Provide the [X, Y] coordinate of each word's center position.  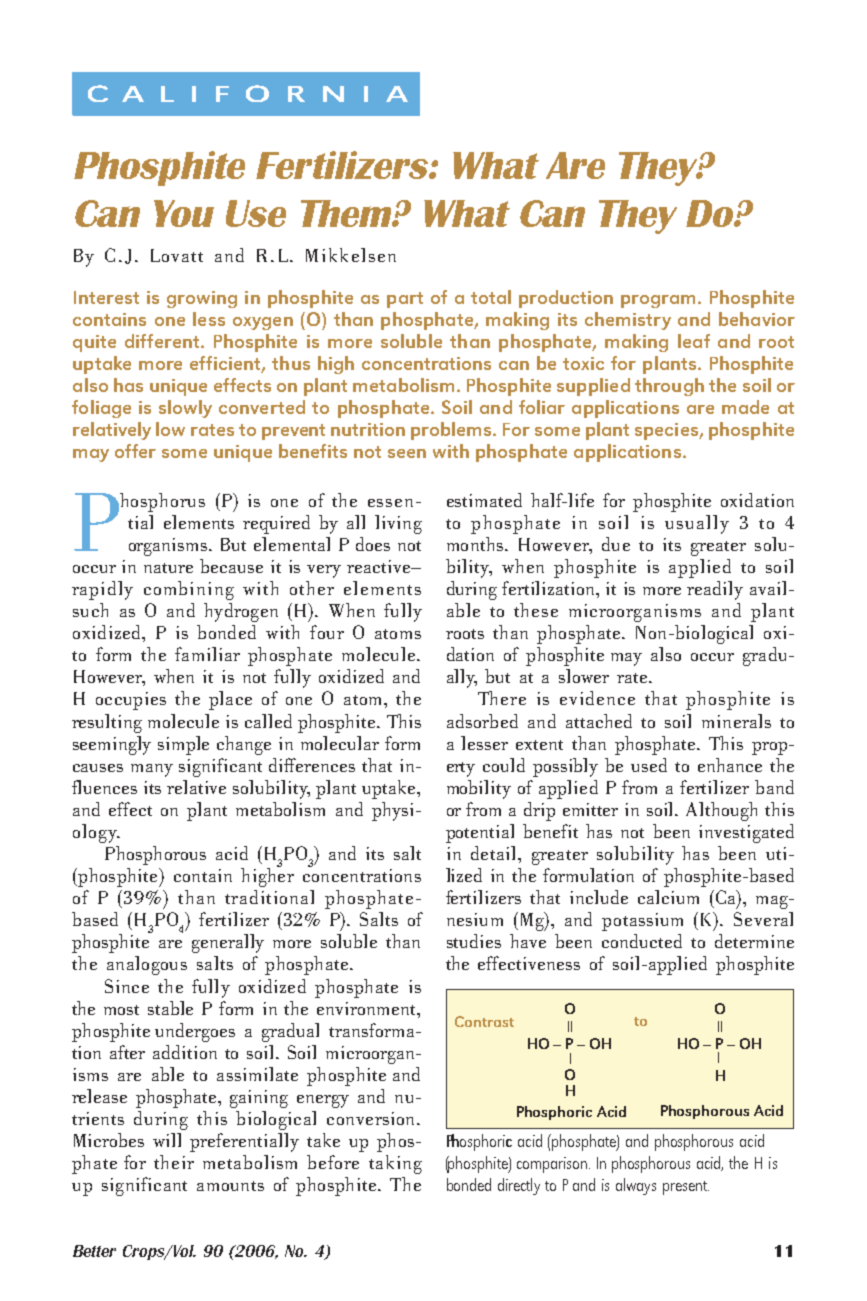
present [686, 1188]
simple [183, 745]
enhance [730, 765]
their [174, 1162]
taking [395, 1164]
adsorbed [482, 721]
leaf [694, 341]
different [163, 341]
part [405, 300]
